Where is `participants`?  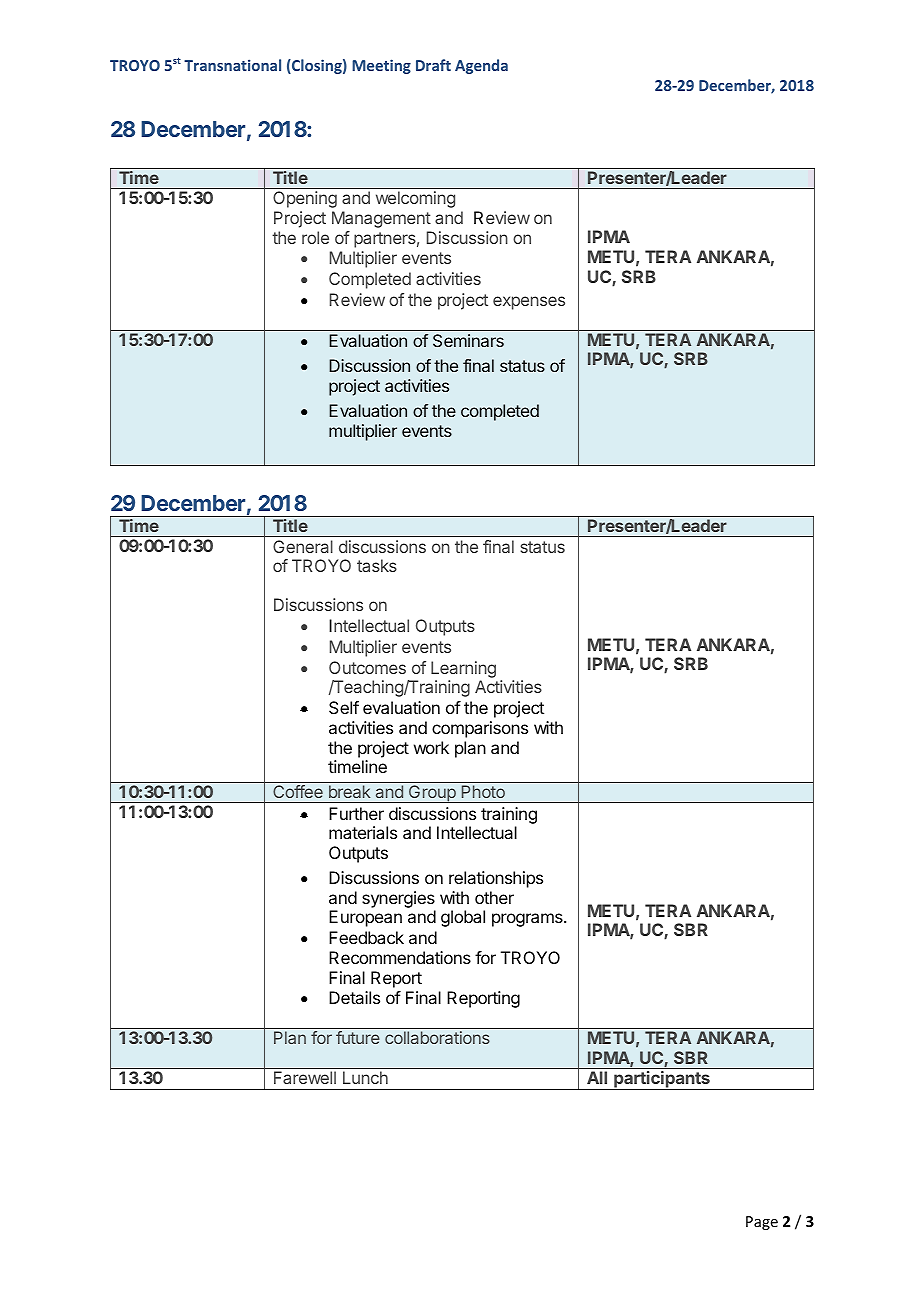 participants is located at coordinates (662, 1080).
